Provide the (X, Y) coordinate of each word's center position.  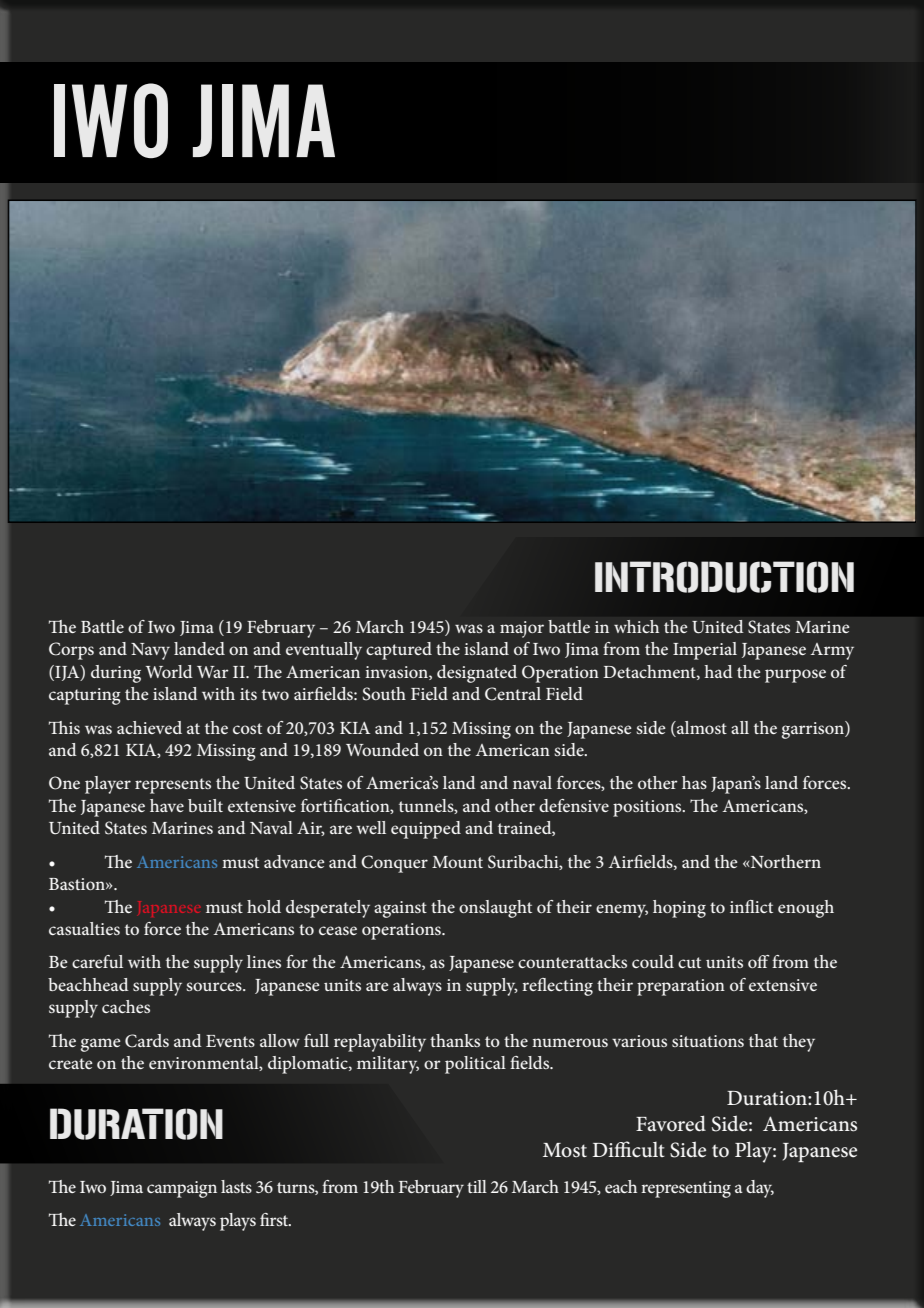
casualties (84, 928)
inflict (751, 906)
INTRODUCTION (724, 577)
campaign (182, 1189)
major (522, 629)
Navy (150, 651)
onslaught (495, 909)
